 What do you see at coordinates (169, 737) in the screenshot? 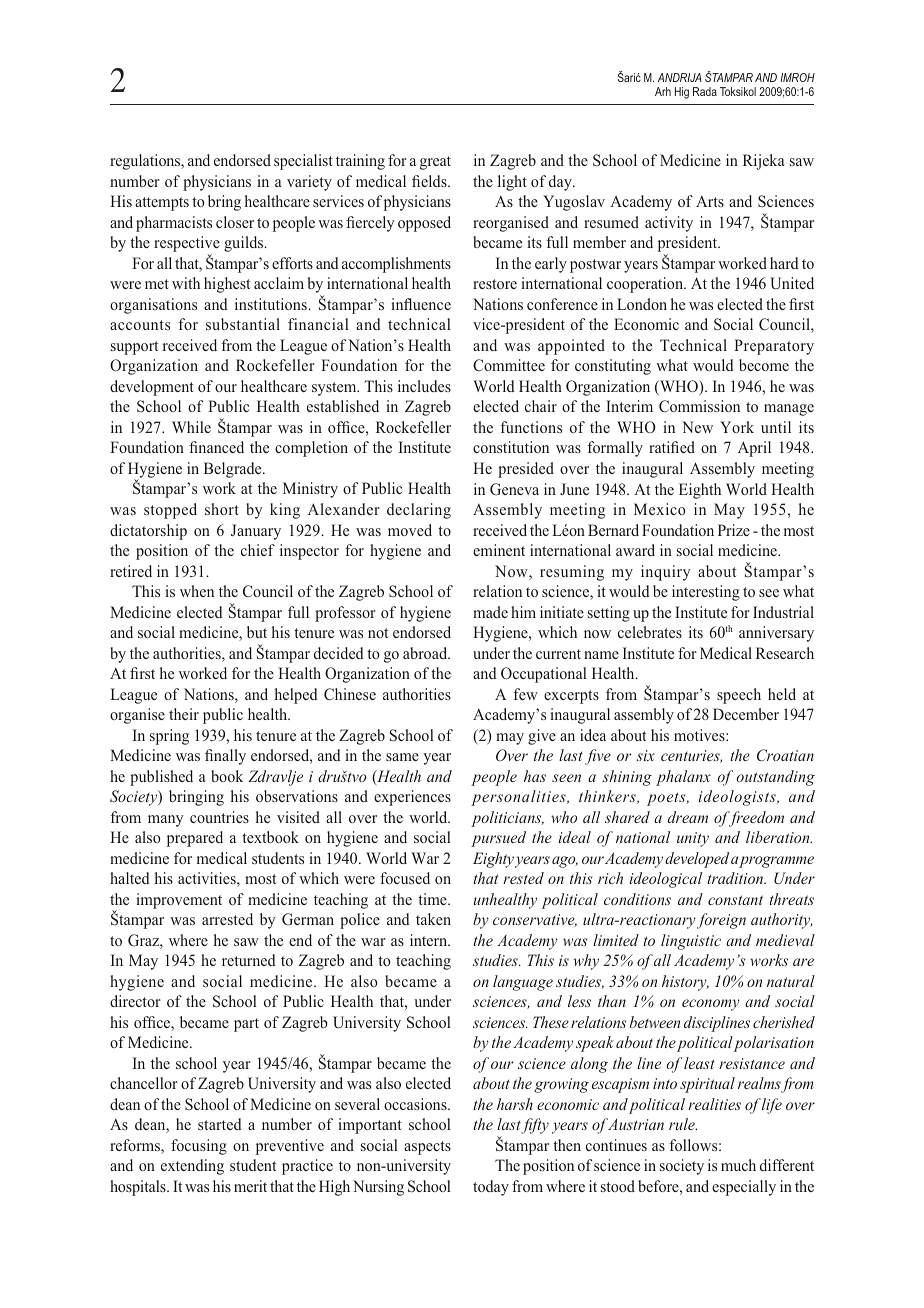
I see `spring` at bounding box center [169, 737].
